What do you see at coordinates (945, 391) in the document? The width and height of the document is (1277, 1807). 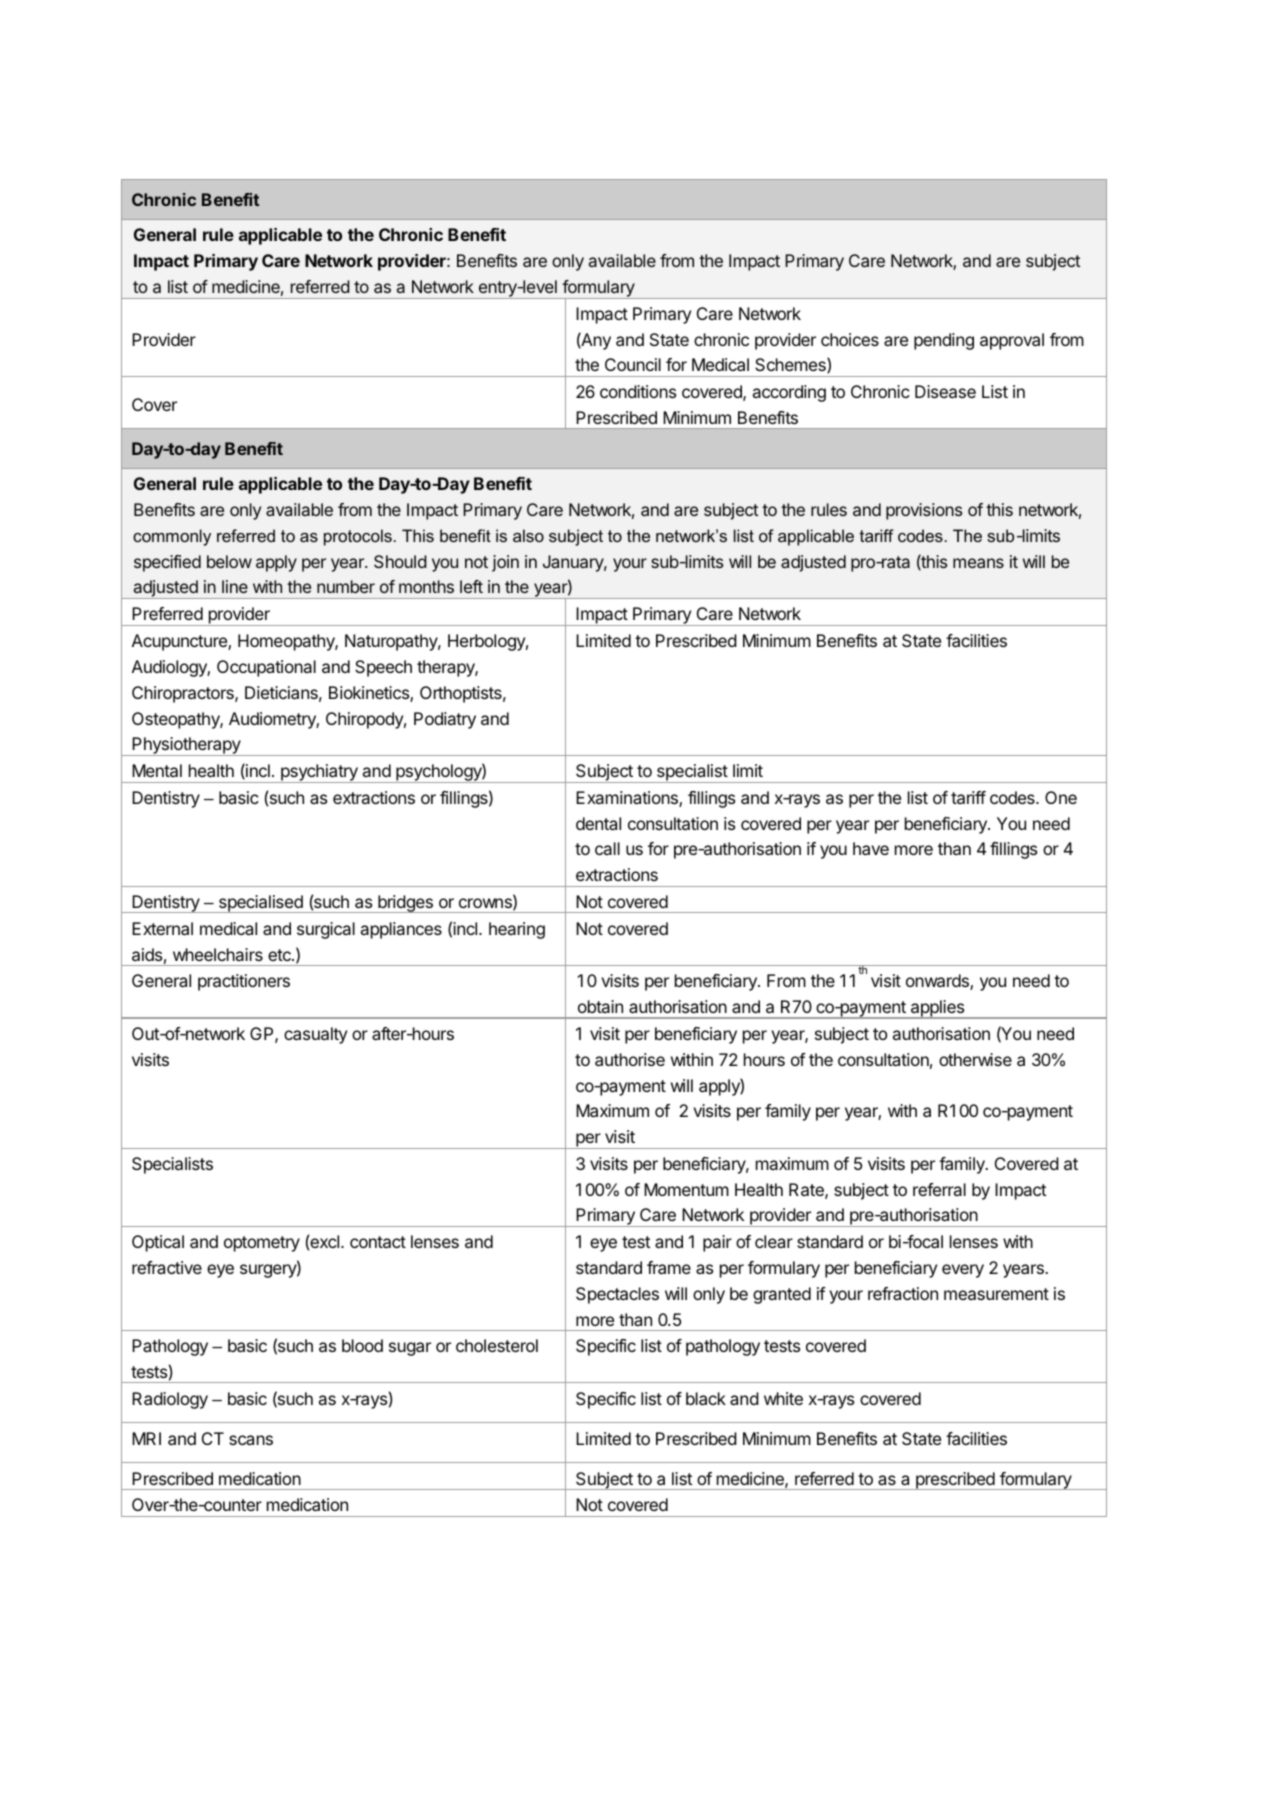 I see `Disease` at bounding box center [945, 391].
